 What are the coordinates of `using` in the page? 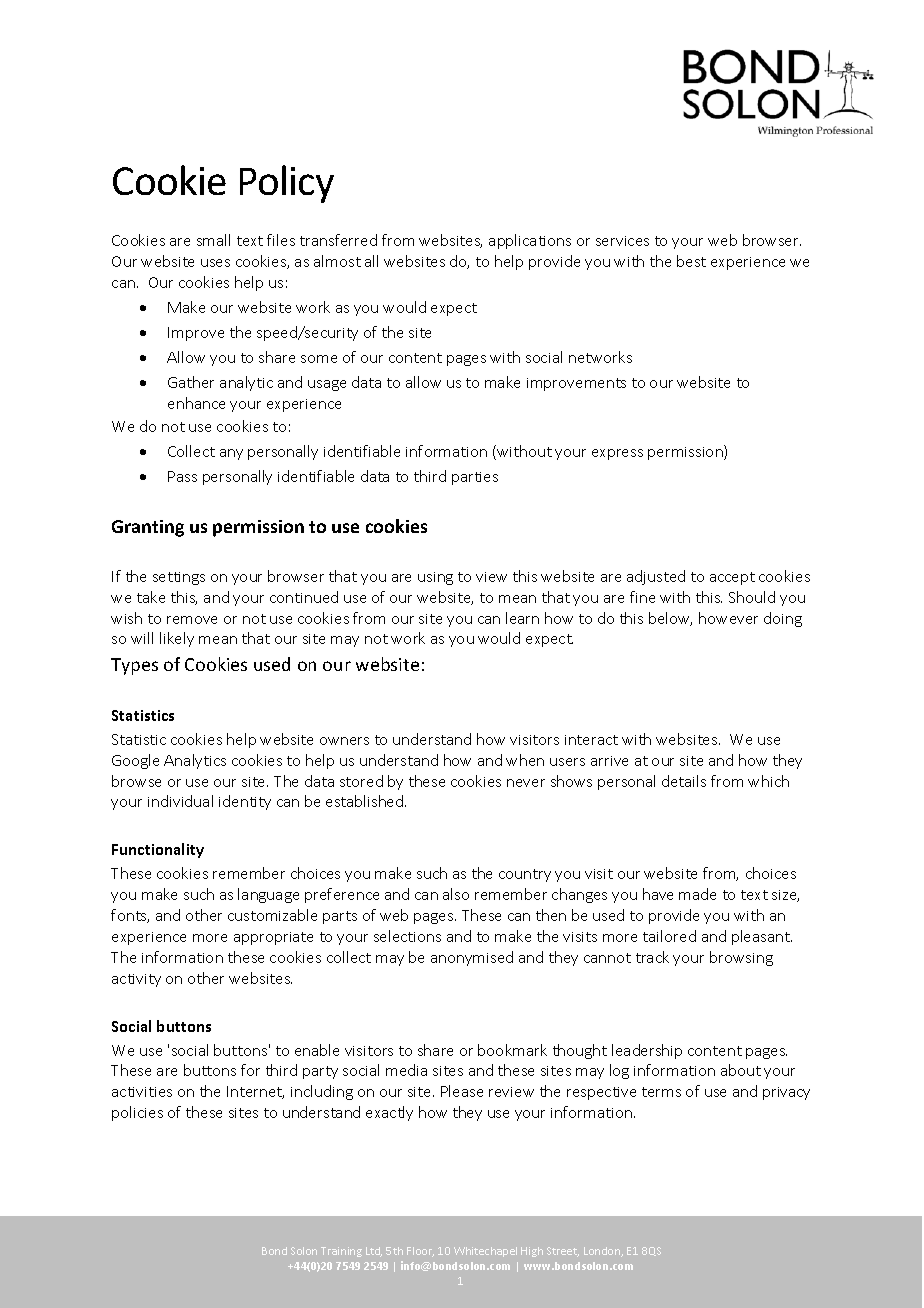 It's located at (435, 578).
